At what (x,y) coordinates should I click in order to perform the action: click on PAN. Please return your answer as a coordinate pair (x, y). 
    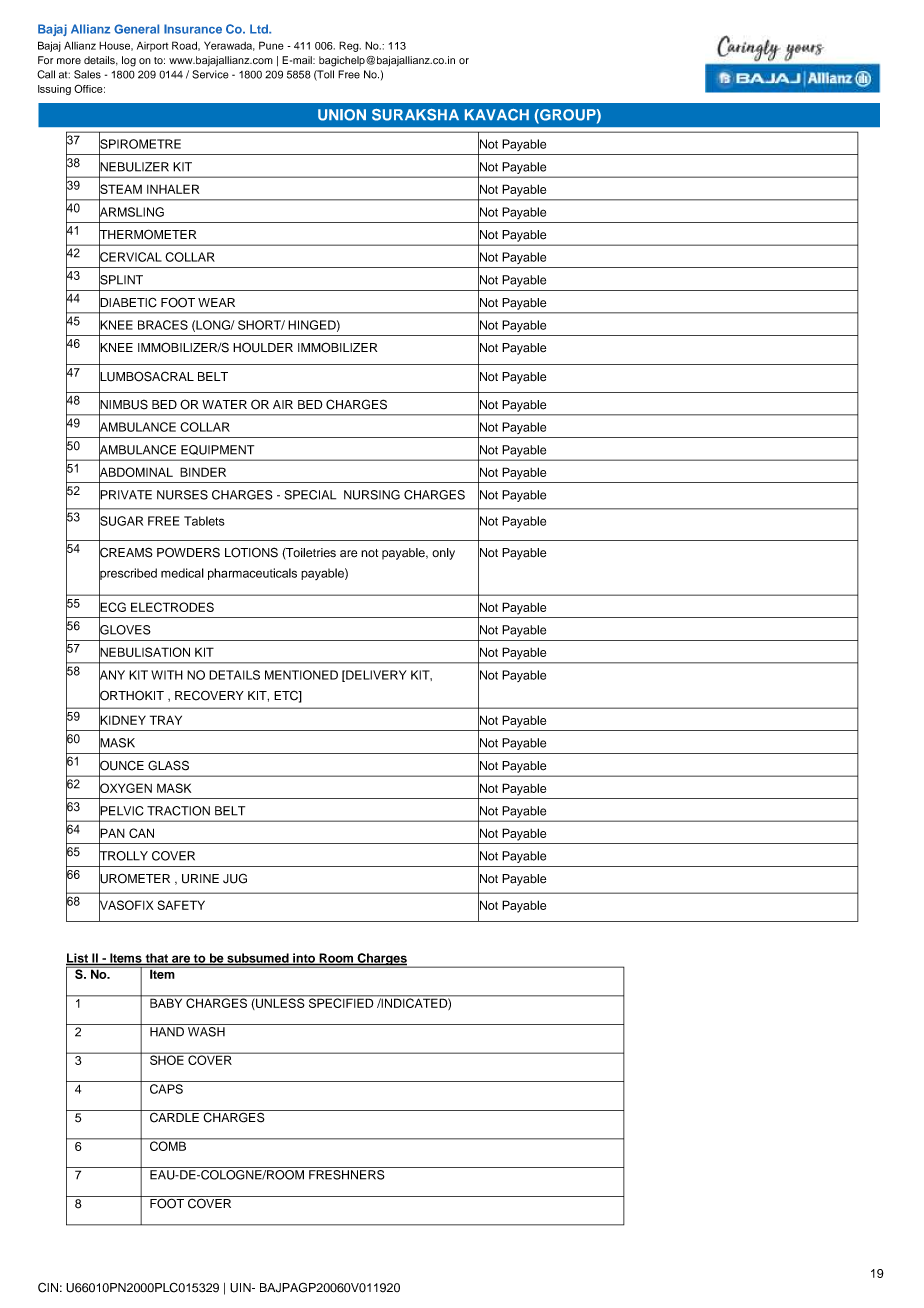
    Looking at the image, I should click on (112, 833).
